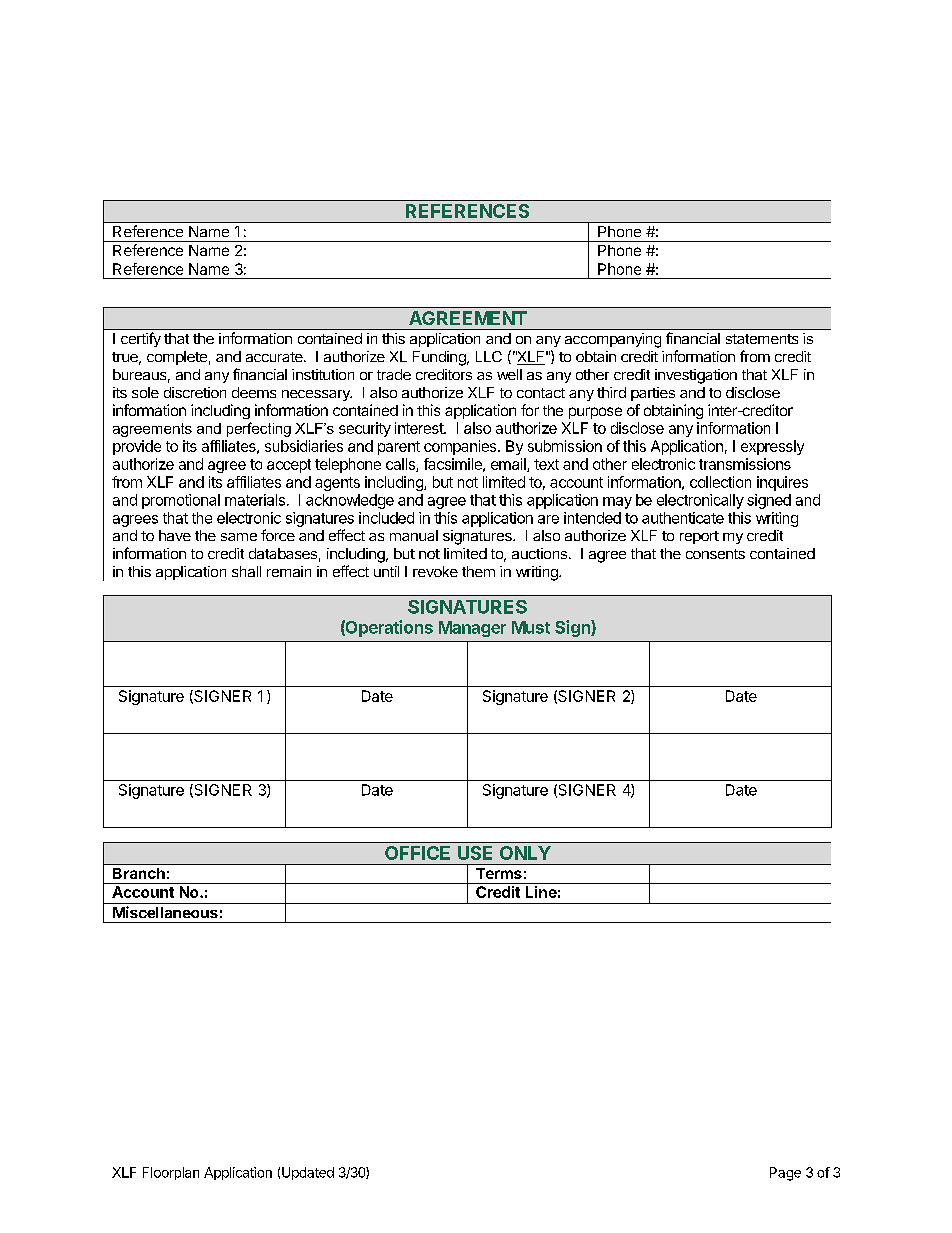 This document has height=1233, width=952. Describe the element at coordinates (531, 627) in the document. I see `Must` at that location.
